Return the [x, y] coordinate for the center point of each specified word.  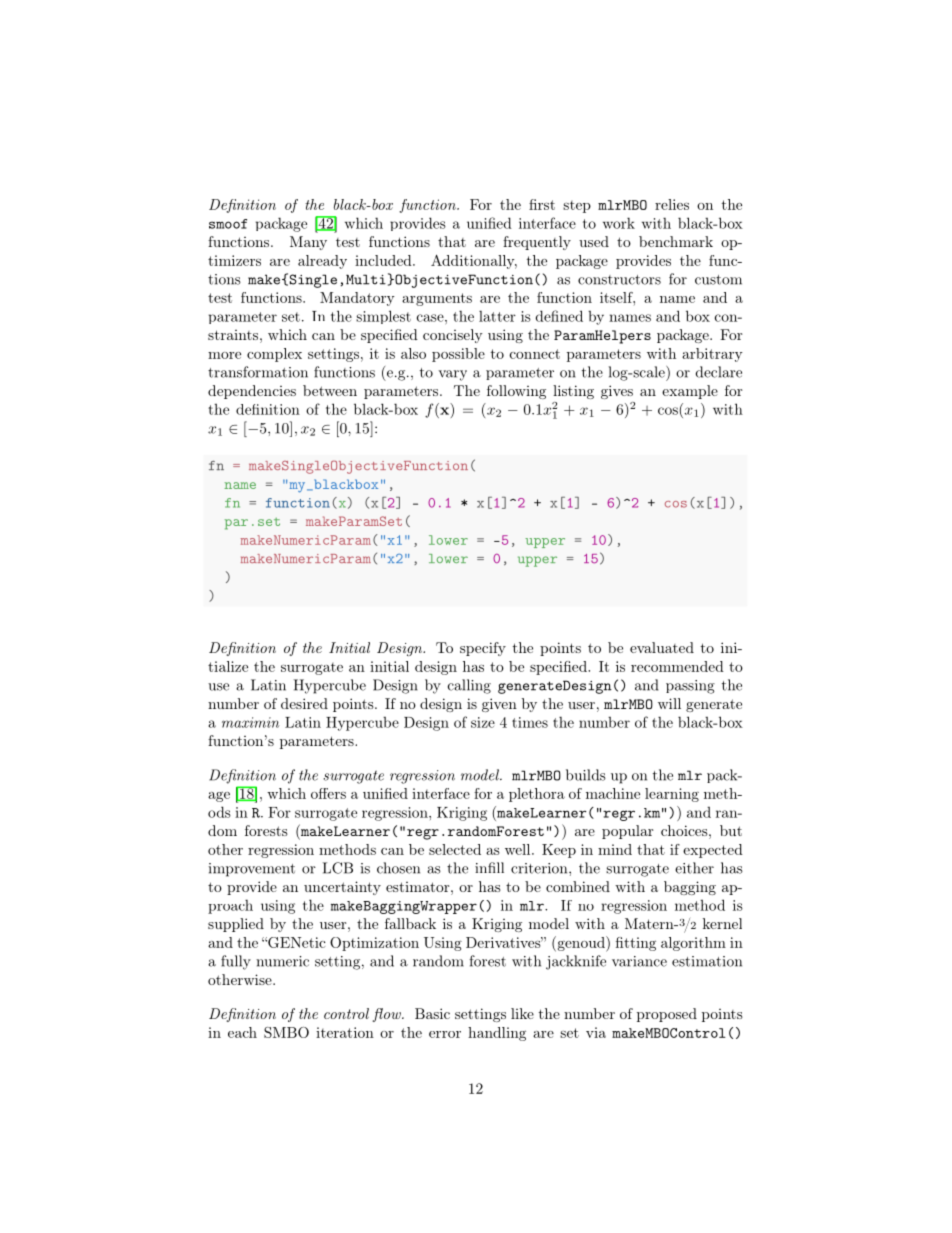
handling [497, 1034]
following [516, 392]
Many [308, 243]
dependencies [252, 392]
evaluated [662, 647]
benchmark [676, 241]
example [690, 392]
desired [304, 703]
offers [328, 793]
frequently [537, 243]
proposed [667, 1015]
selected [455, 849]
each [242, 1032]
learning [672, 795]
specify [483, 649]
